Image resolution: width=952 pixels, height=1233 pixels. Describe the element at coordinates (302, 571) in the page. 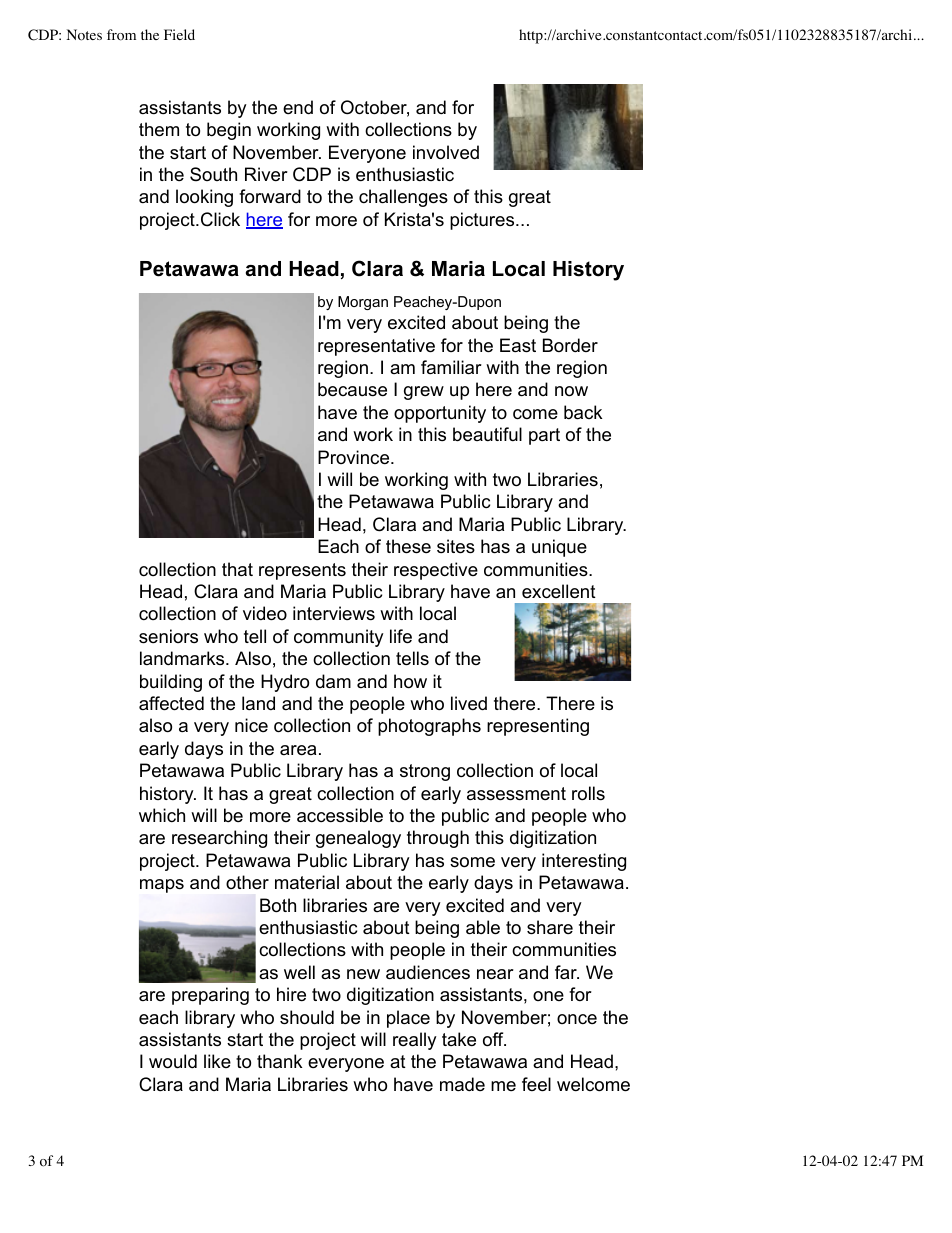

I see `represents` at that location.
